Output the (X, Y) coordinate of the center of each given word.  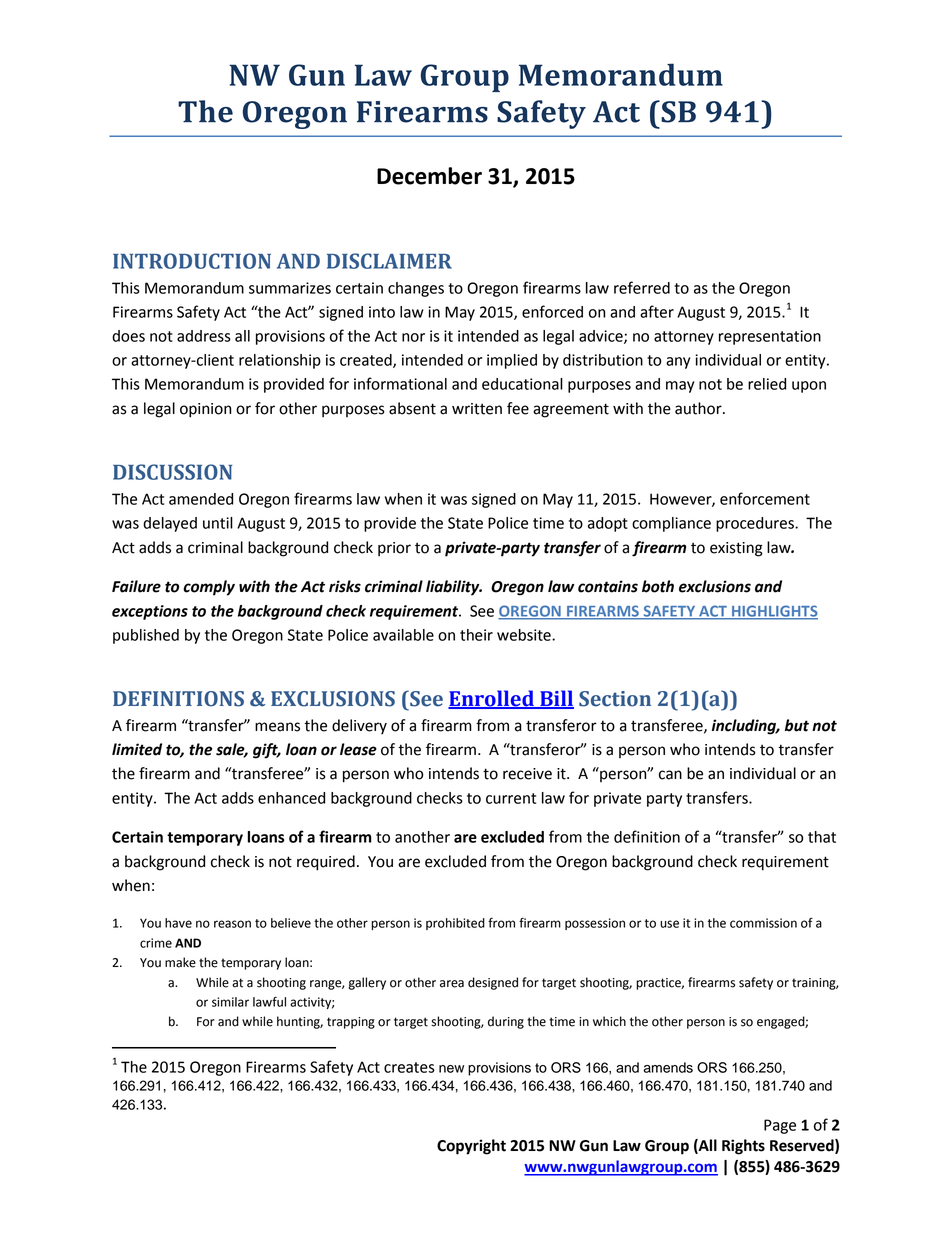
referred (642, 287)
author (699, 408)
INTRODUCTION (192, 261)
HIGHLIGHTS (774, 612)
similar (230, 1002)
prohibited (455, 924)
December (429, 176)
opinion (205, 410)
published (146, 636)
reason (232, 924)
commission (763, 923)
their (476, 635)
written (477, 409)
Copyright (471, 1147)
